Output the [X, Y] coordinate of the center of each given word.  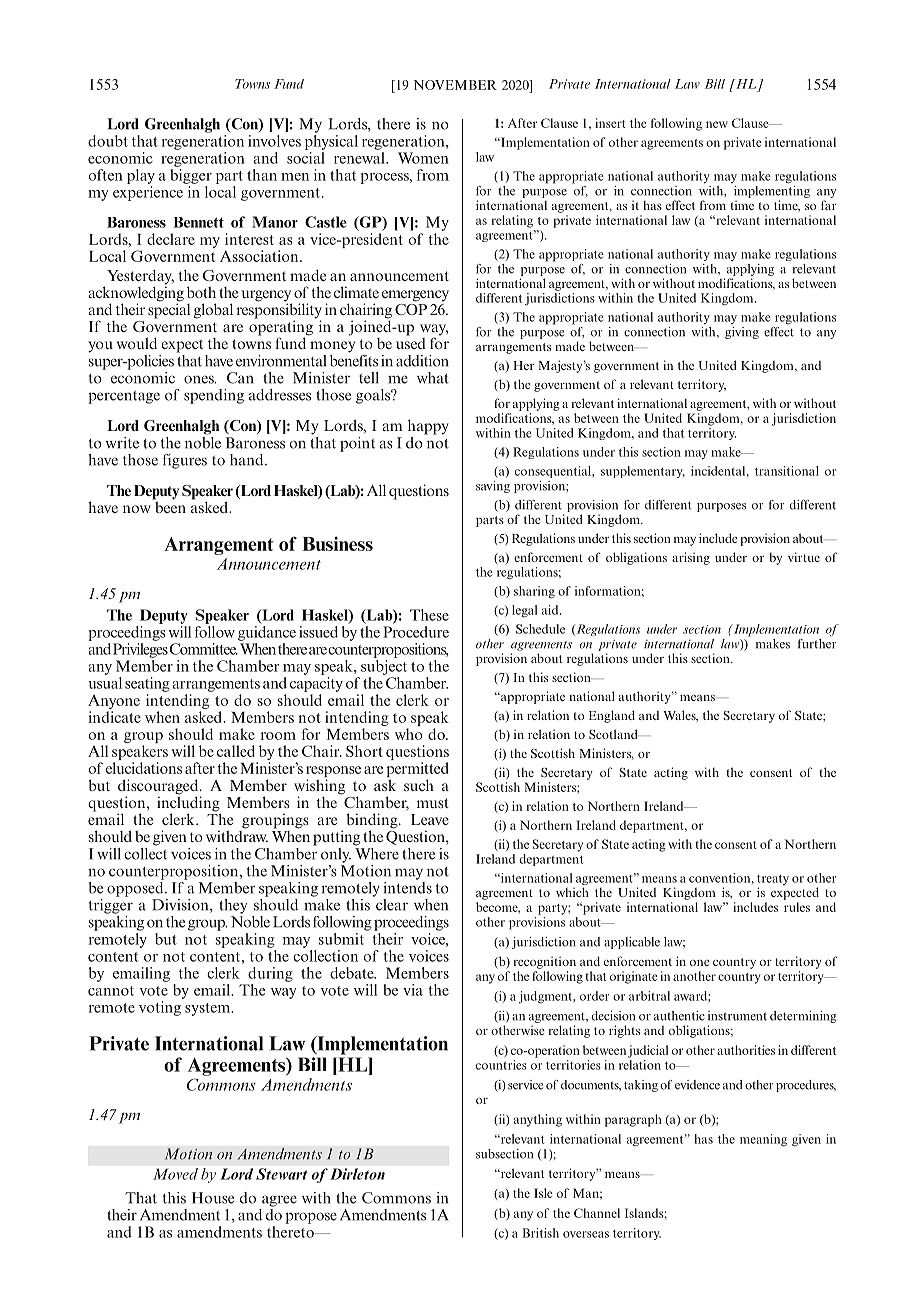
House [213, 1198]
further [817, 644]
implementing [772, 192]
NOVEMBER [455, 85]
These [429, 615]
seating [147, 684]
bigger [191, 176]
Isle [543, 1193]
